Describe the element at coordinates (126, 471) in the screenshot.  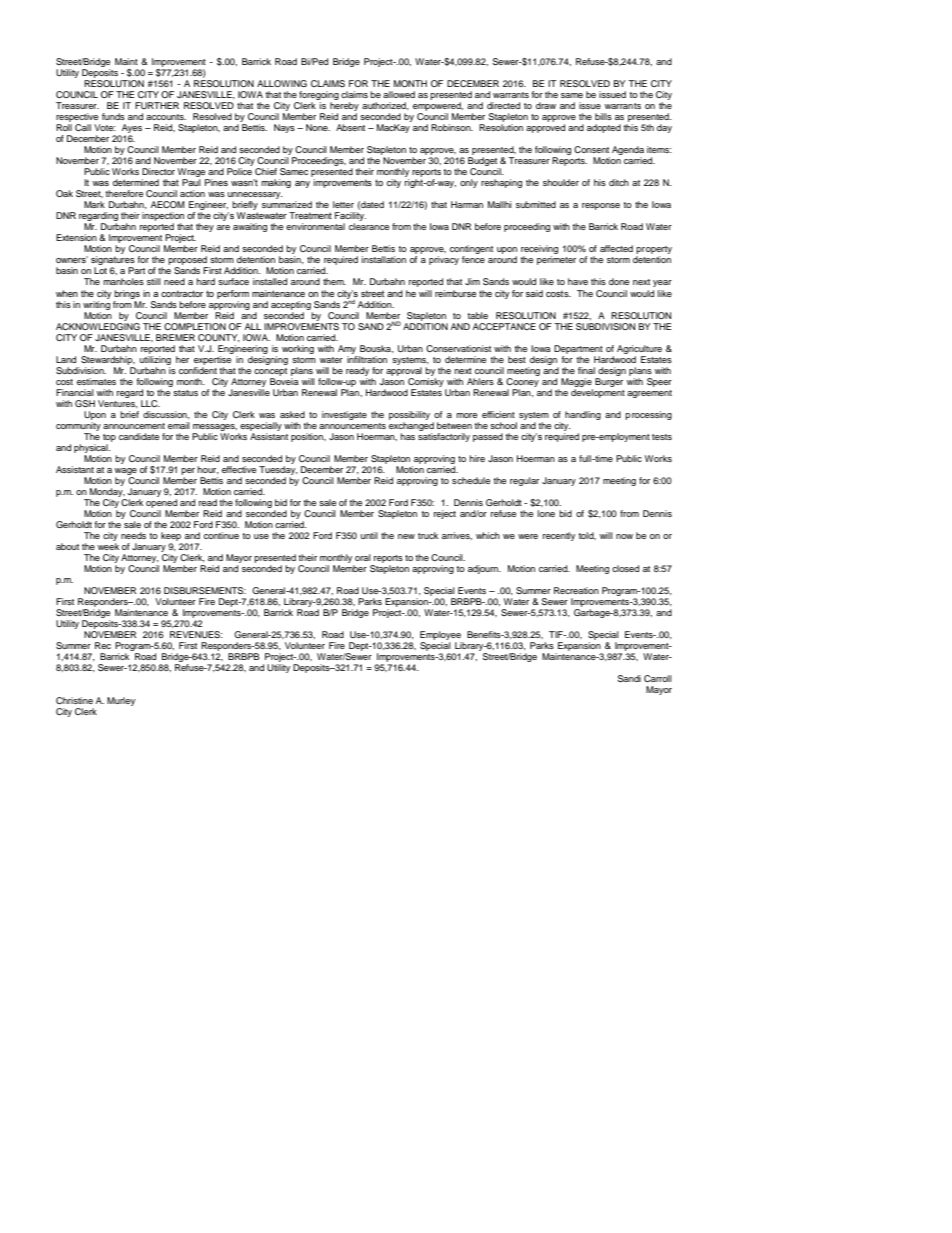
I see `wage` at that location.
